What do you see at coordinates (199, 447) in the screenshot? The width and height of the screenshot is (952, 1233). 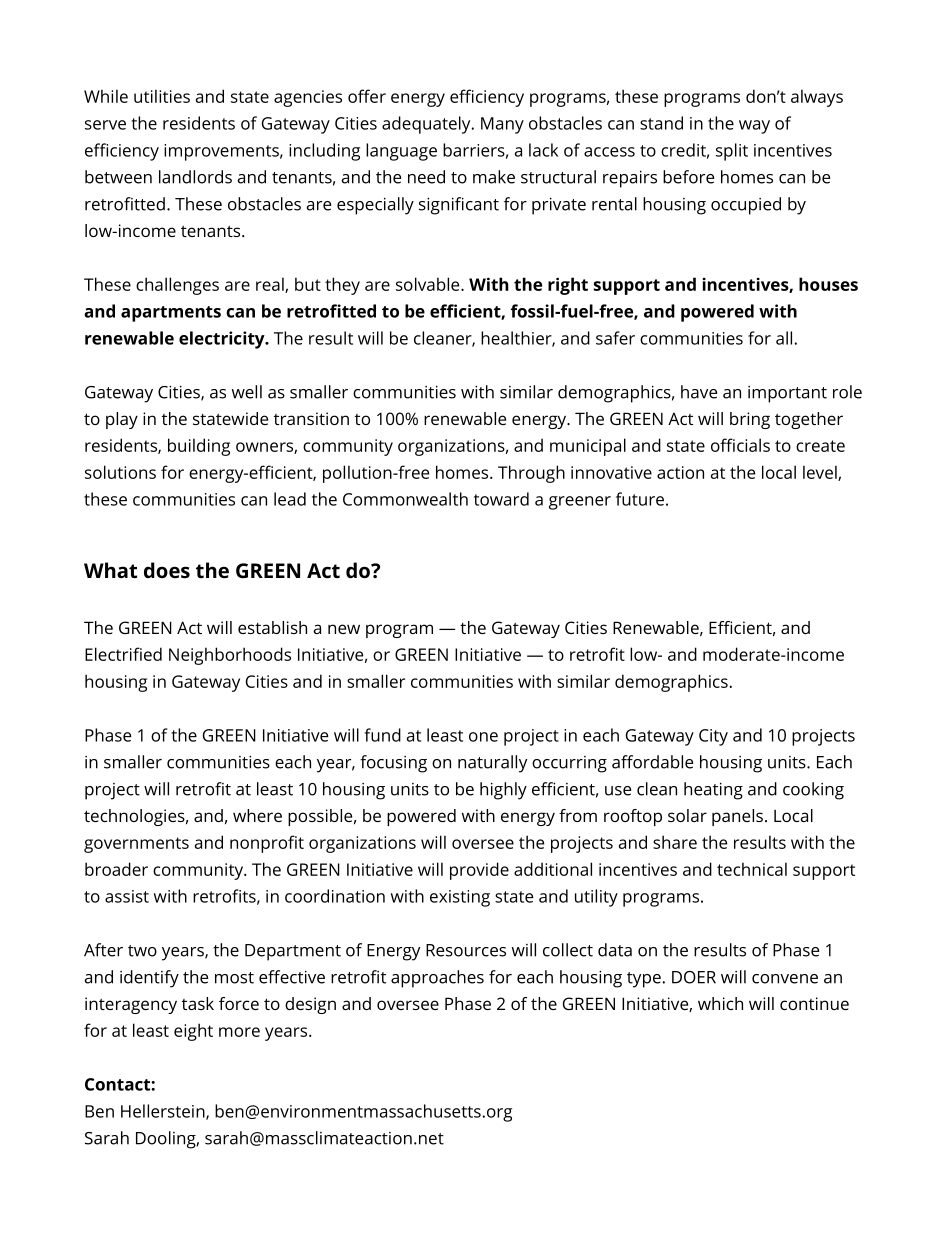 I see `building` at bounding box center [199, 447].
